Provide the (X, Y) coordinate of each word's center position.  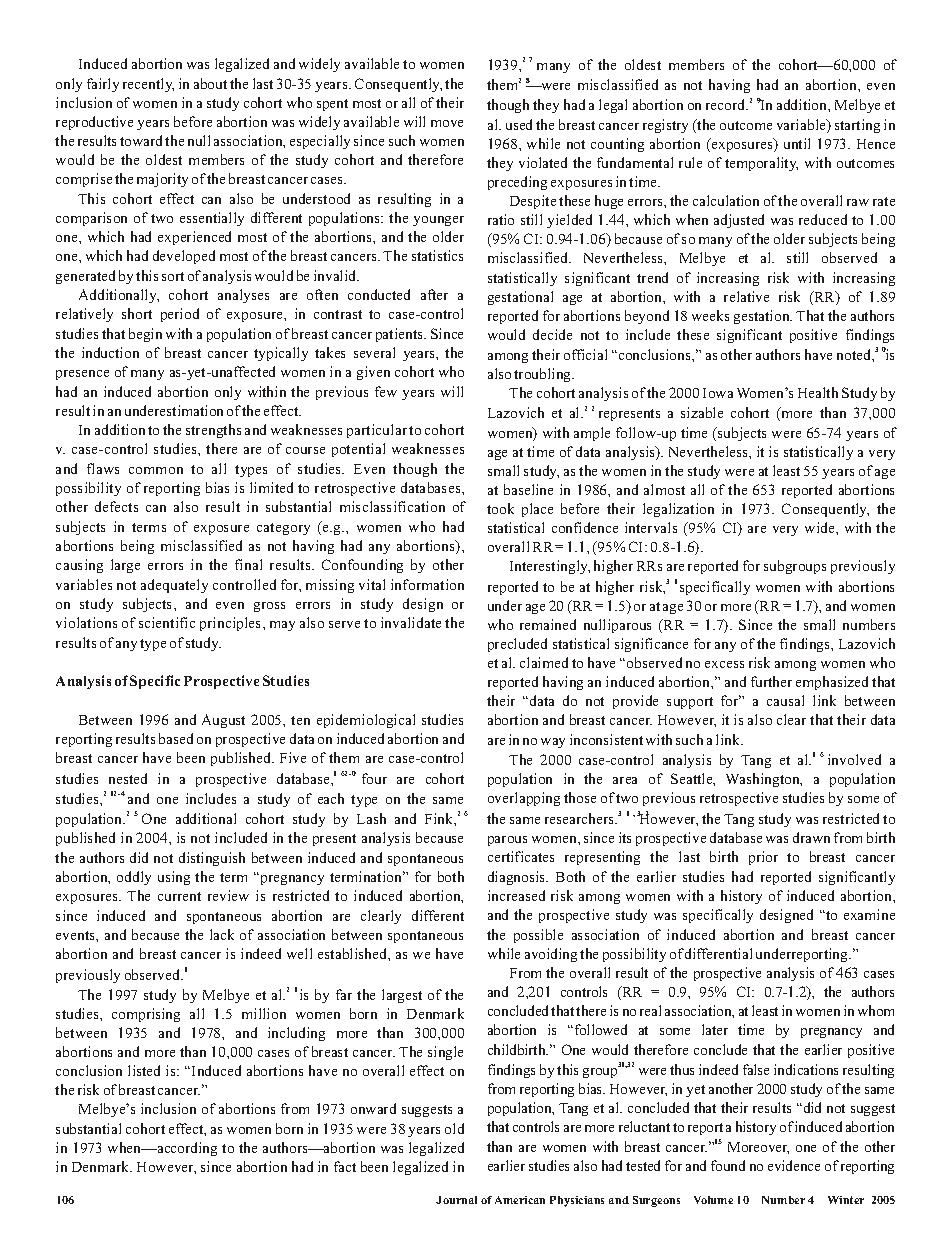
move (447, 123)
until (797, 143)
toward (141, 140)
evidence (794, 1165)
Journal (456, 1200)
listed (144, 1070)
